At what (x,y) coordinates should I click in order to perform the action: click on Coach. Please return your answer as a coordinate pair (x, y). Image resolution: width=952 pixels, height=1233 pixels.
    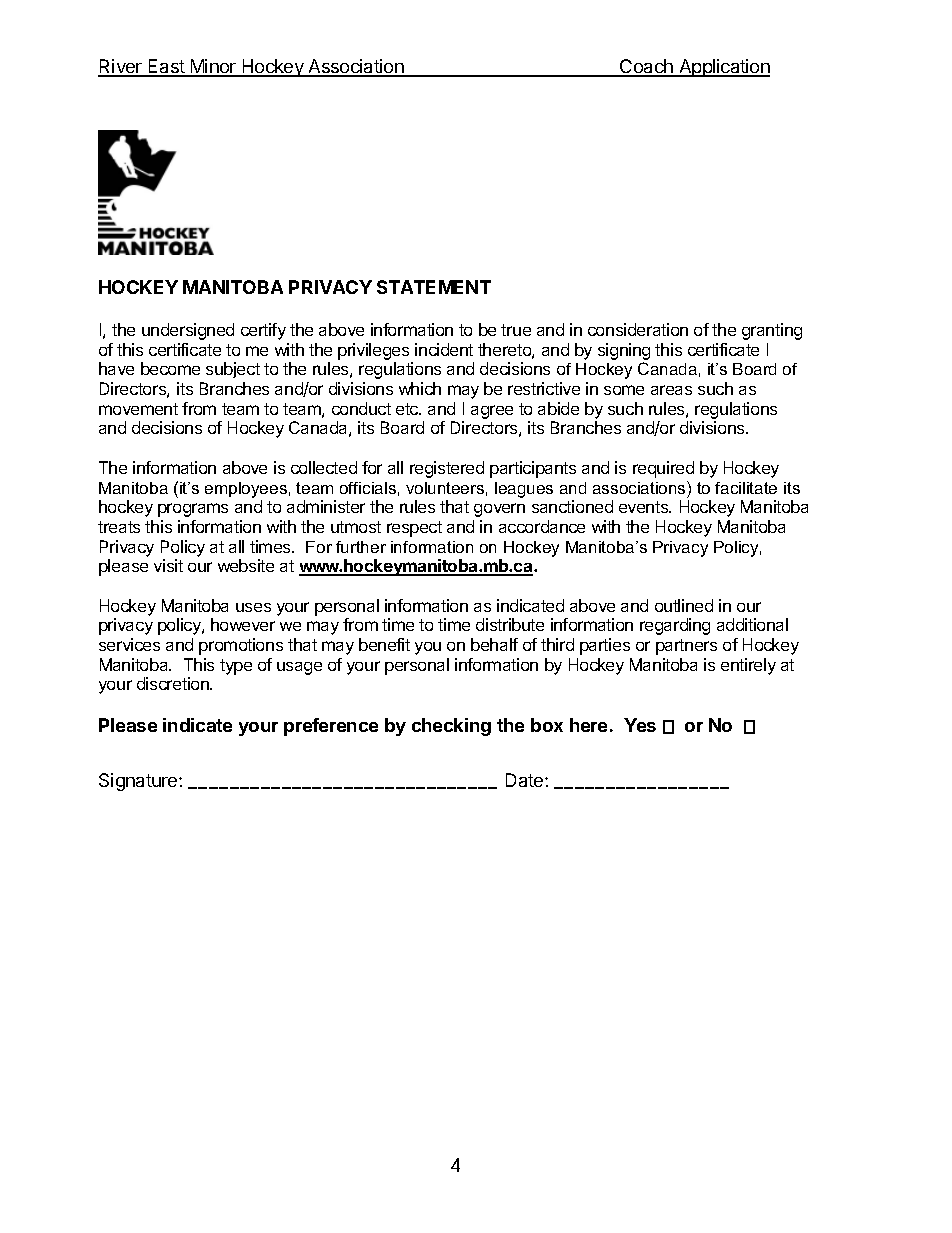
    Looking at the image, I should click on (646, 67).
